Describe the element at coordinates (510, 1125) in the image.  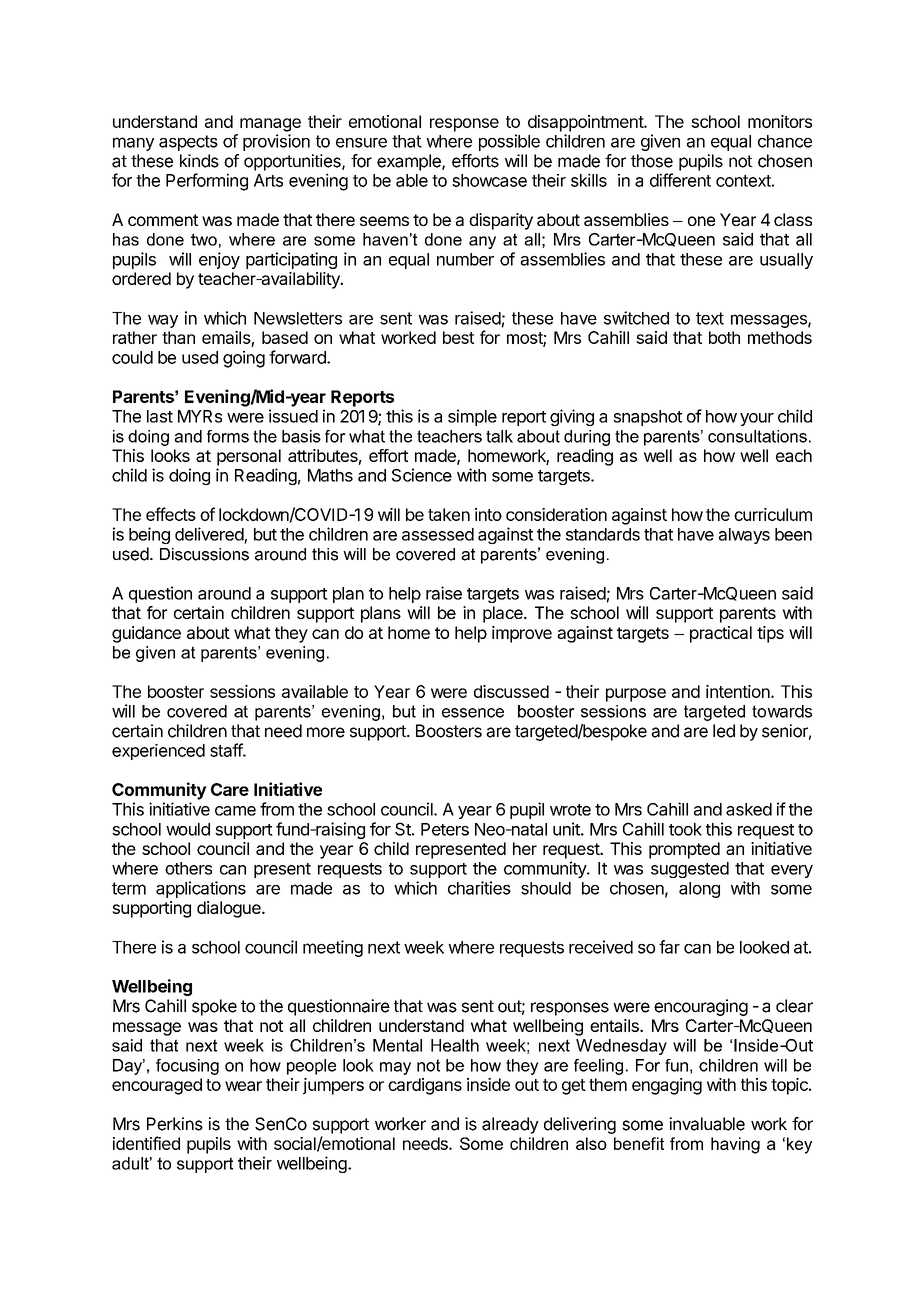
I see `already` at that location.
